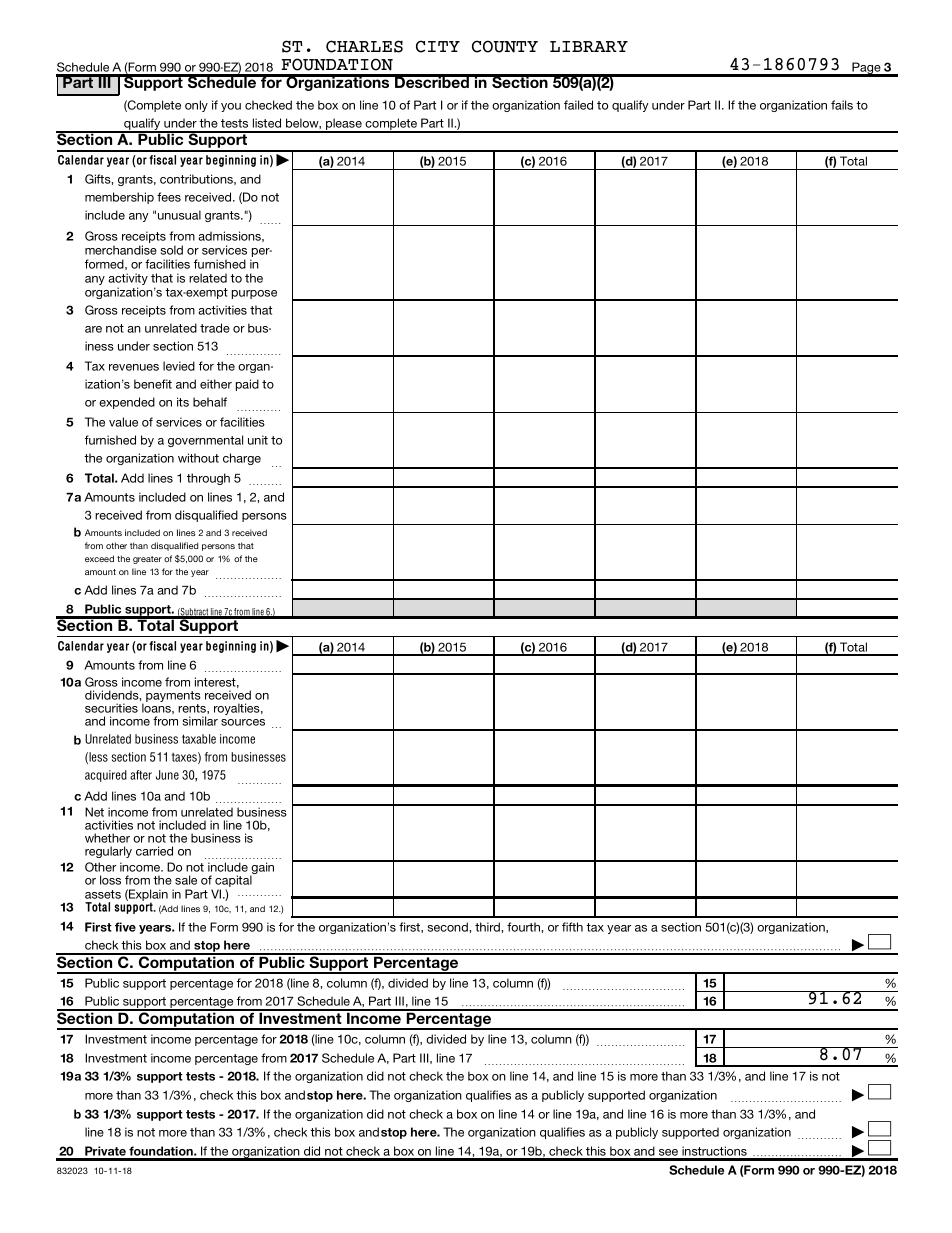 This image has width=952, height=1233. What do you see at coordinates (438, 46) in the image?
I see `CITY` at bounding box center [438, 46].
